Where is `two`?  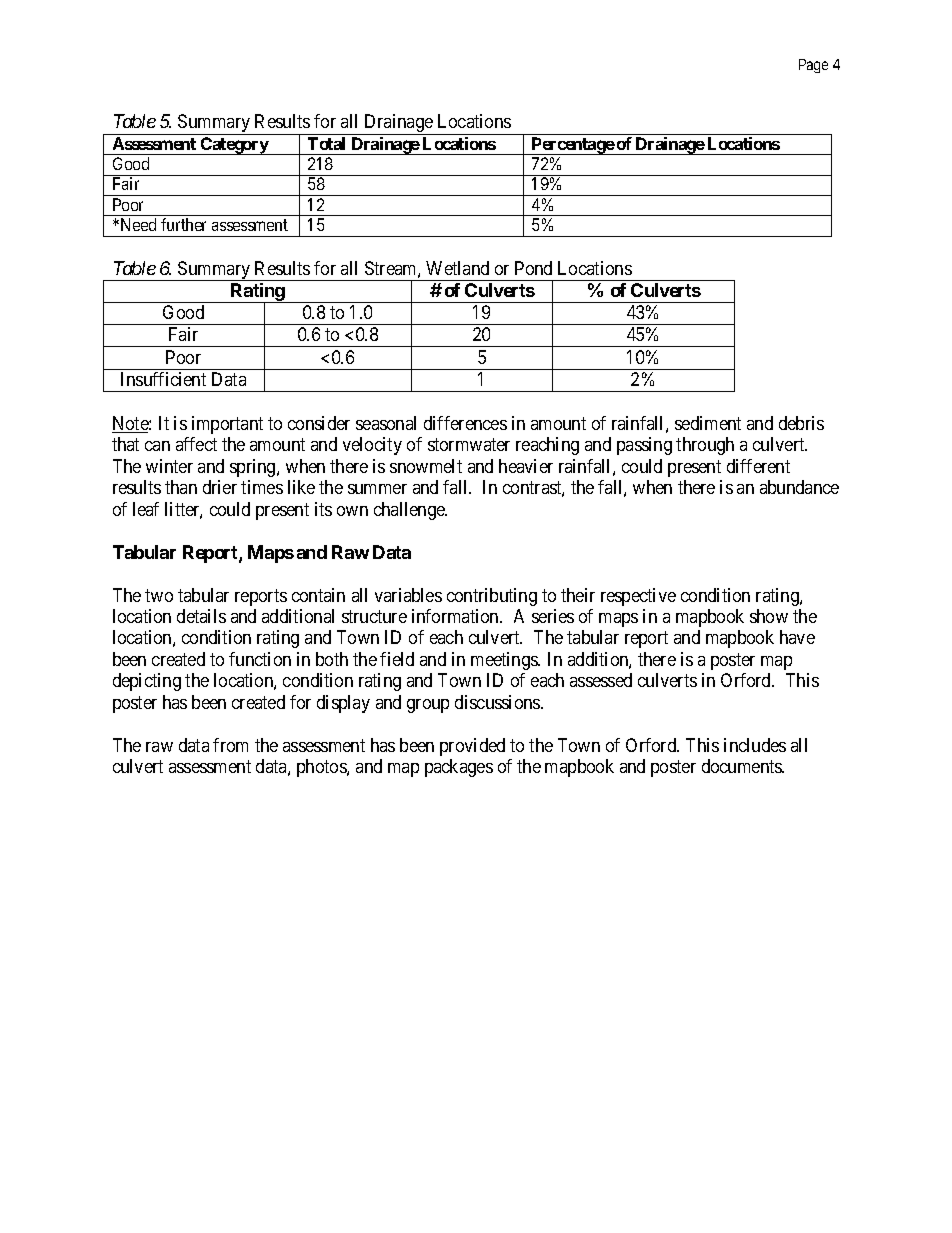 two is located at coordinates (159, 595).
